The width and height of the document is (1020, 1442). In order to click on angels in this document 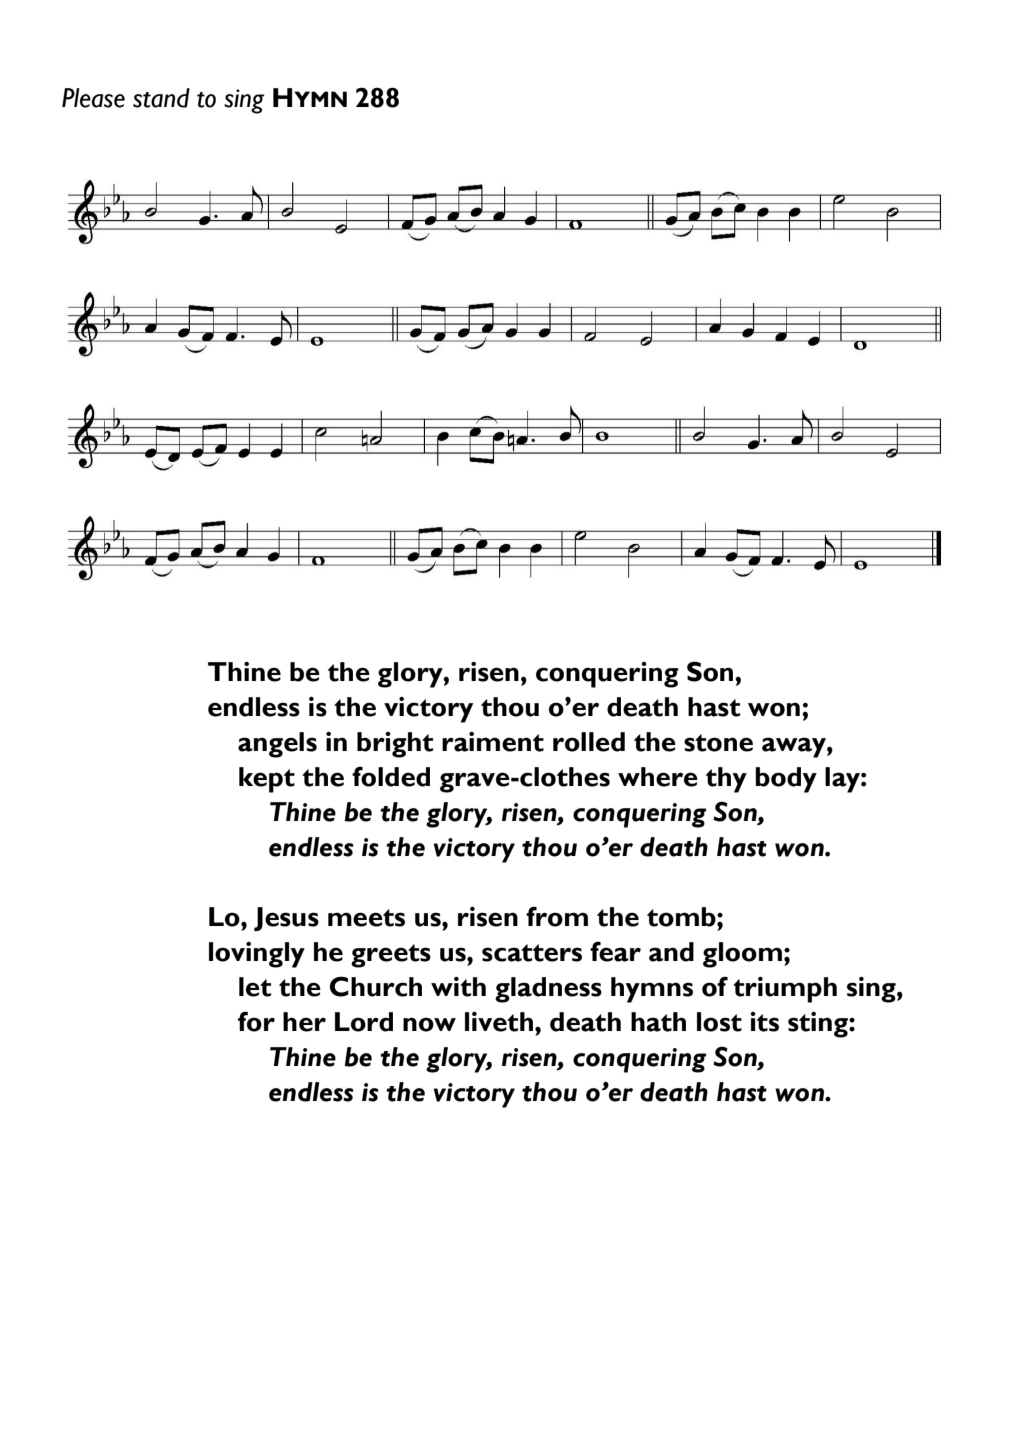, I will do `click(277, 745)`.
